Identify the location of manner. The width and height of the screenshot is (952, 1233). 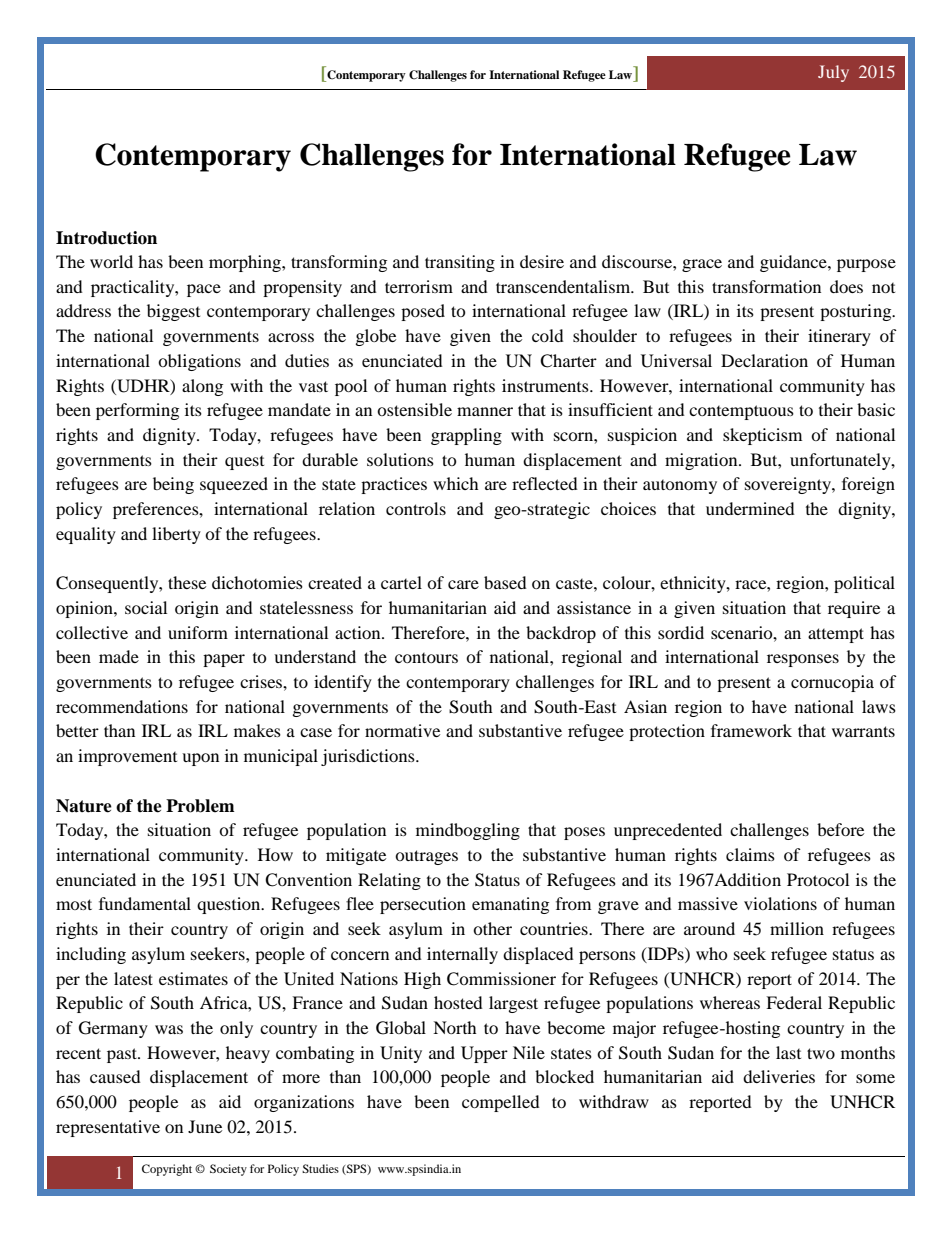
(485, 411).
